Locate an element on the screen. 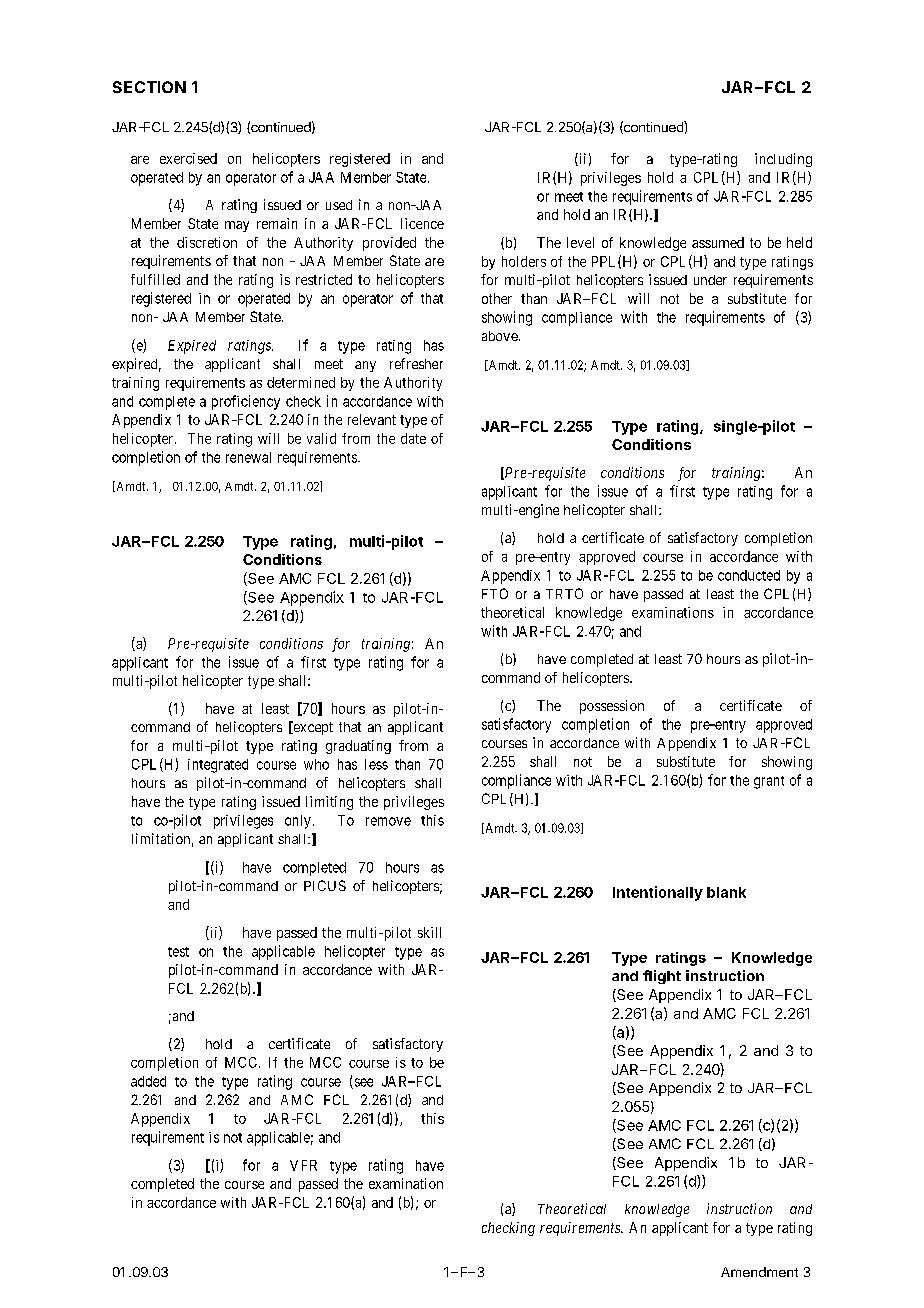 The height and width of the screenshot is (1308, 924). exercised is located at coordinates (188, 158).
